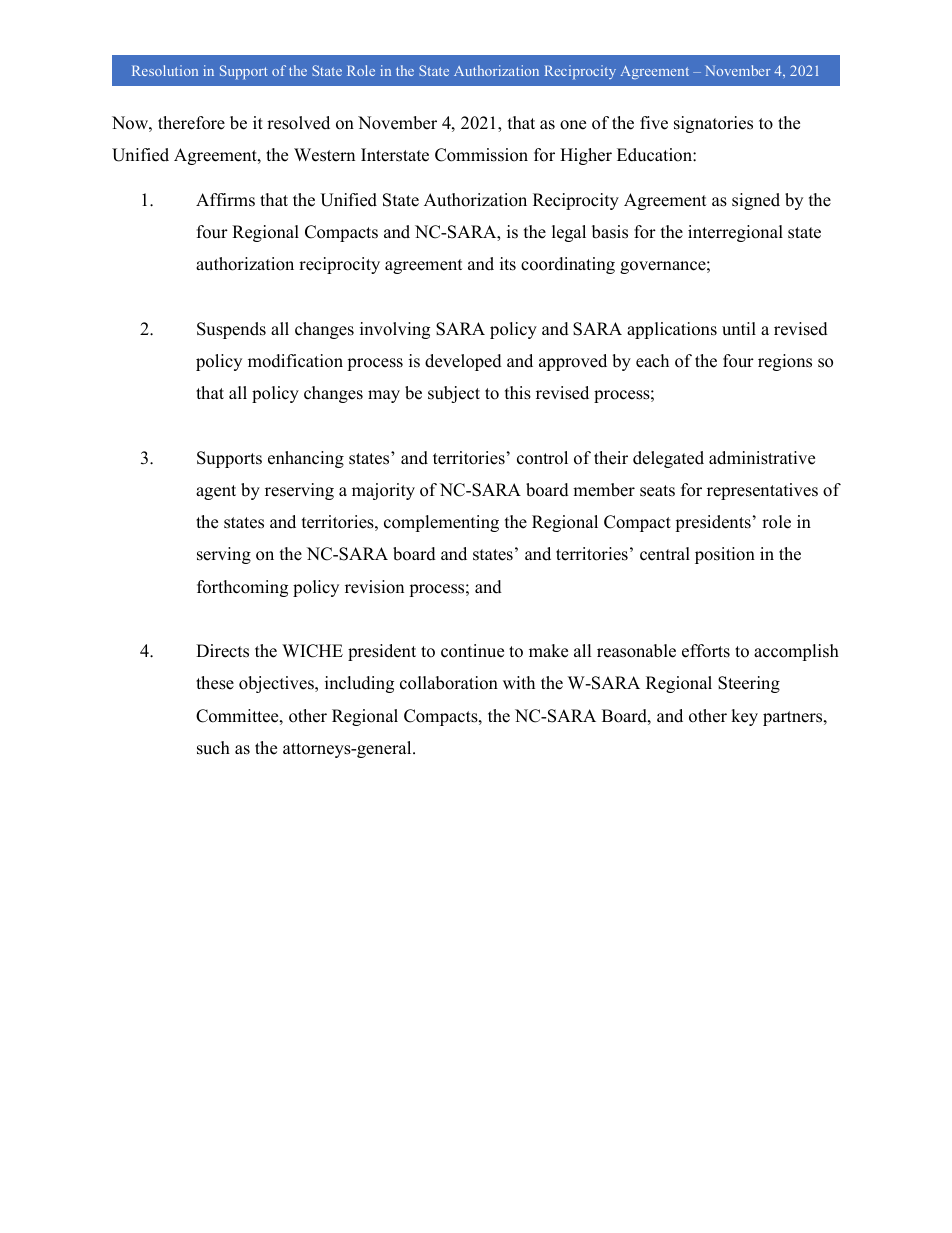  I want to click on therefore, so click(191, 123).
